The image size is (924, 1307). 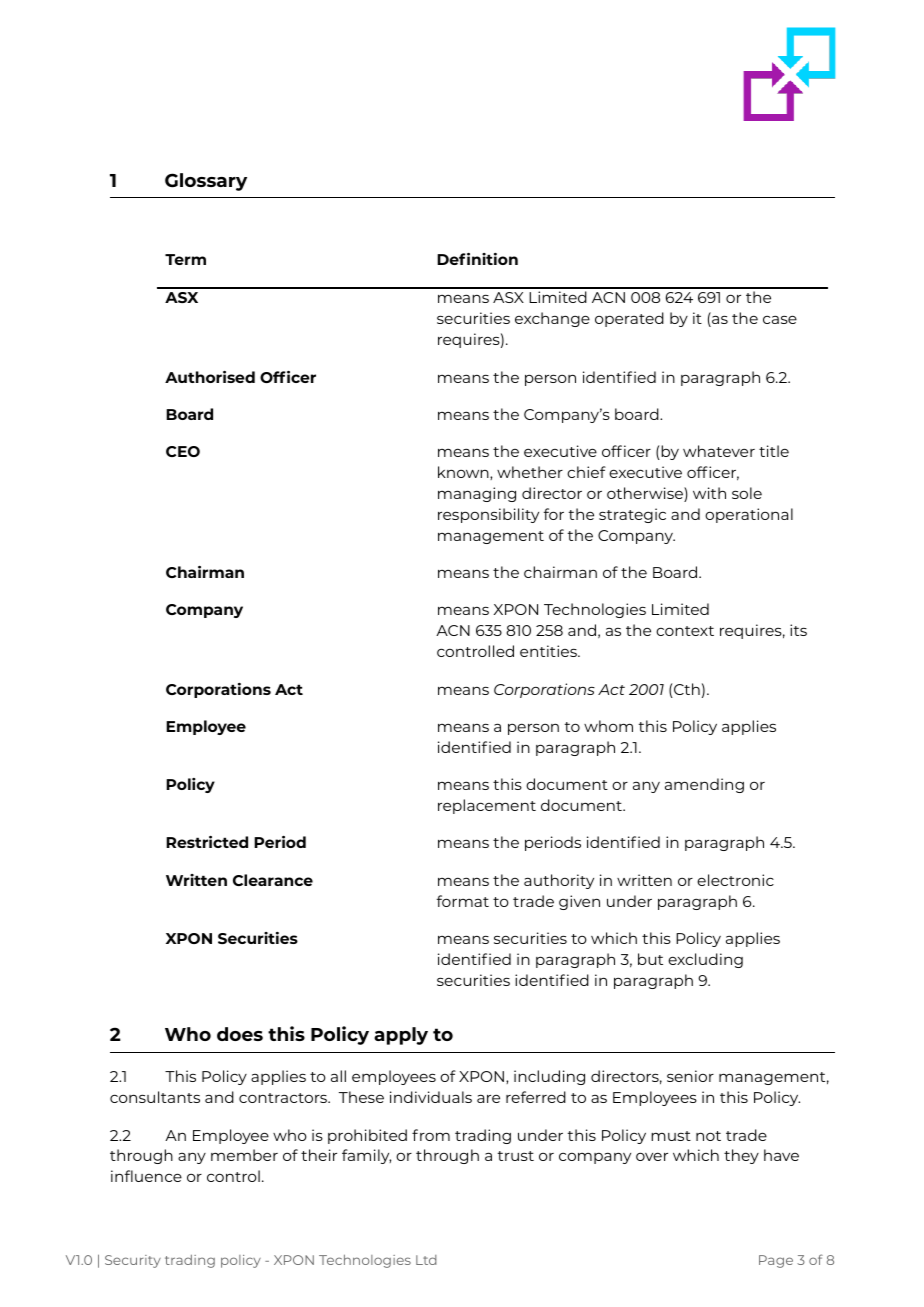 I want to click on Glossary, so click(x=206, y=182).
